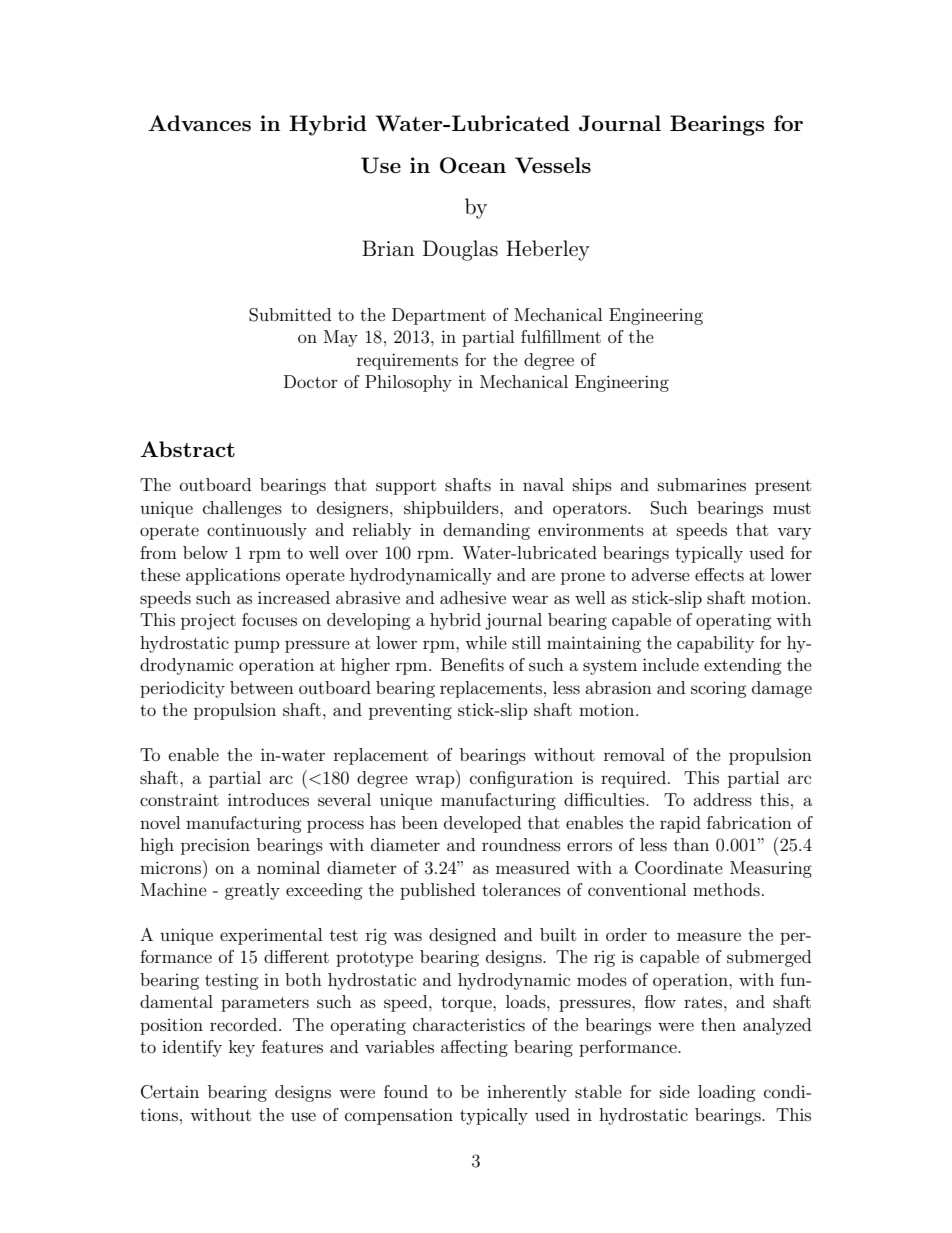 Image resolution: width=952 pixels, height=1233 pixels. I want to click on adhesive, so click(473, 597).
